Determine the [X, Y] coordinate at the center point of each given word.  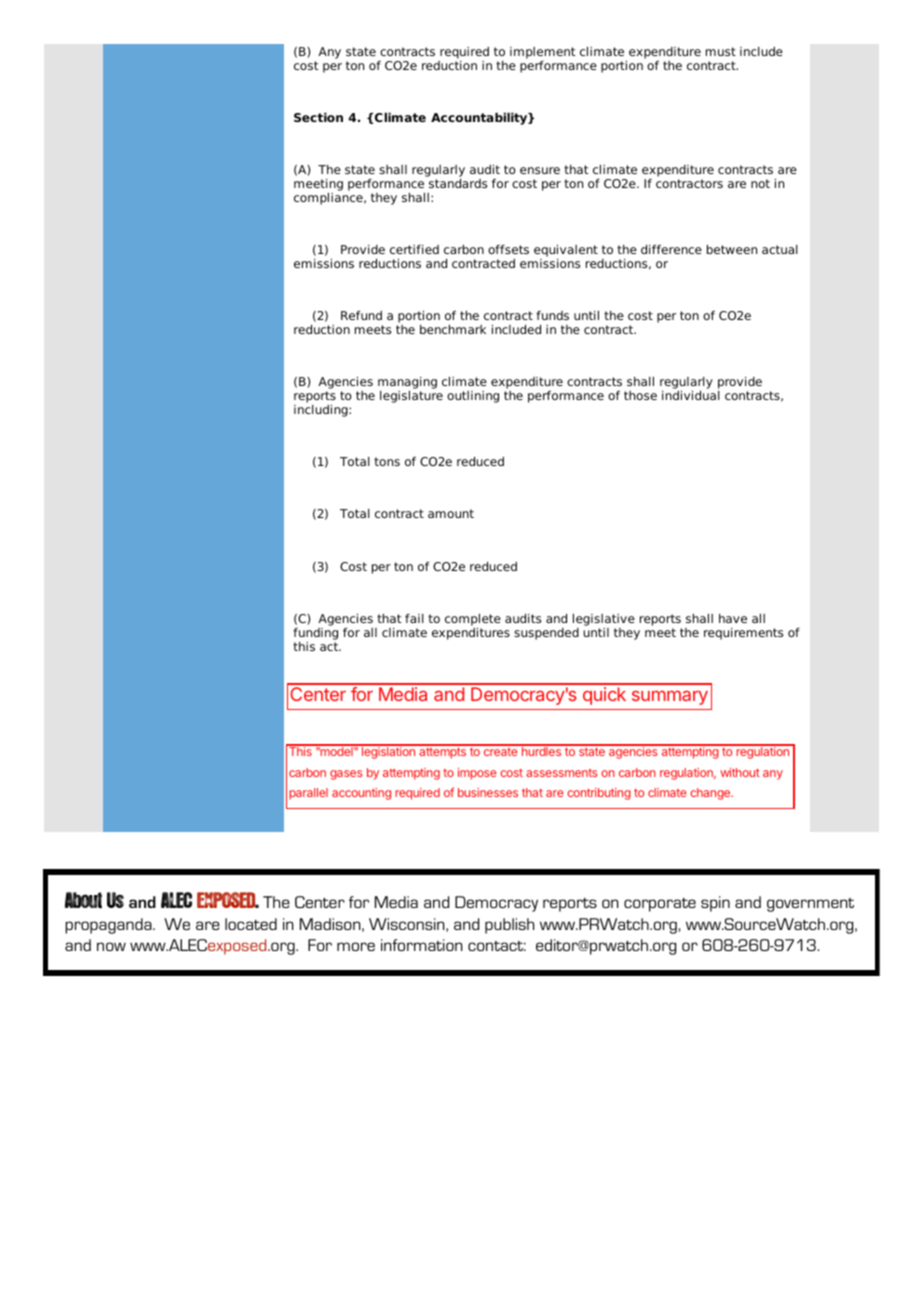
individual [691, 395]
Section [318, 117]
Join [479, 802]
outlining [473, 397]
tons [387, 461]
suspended [546, 634]
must [721, 51]
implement [542, 53]
